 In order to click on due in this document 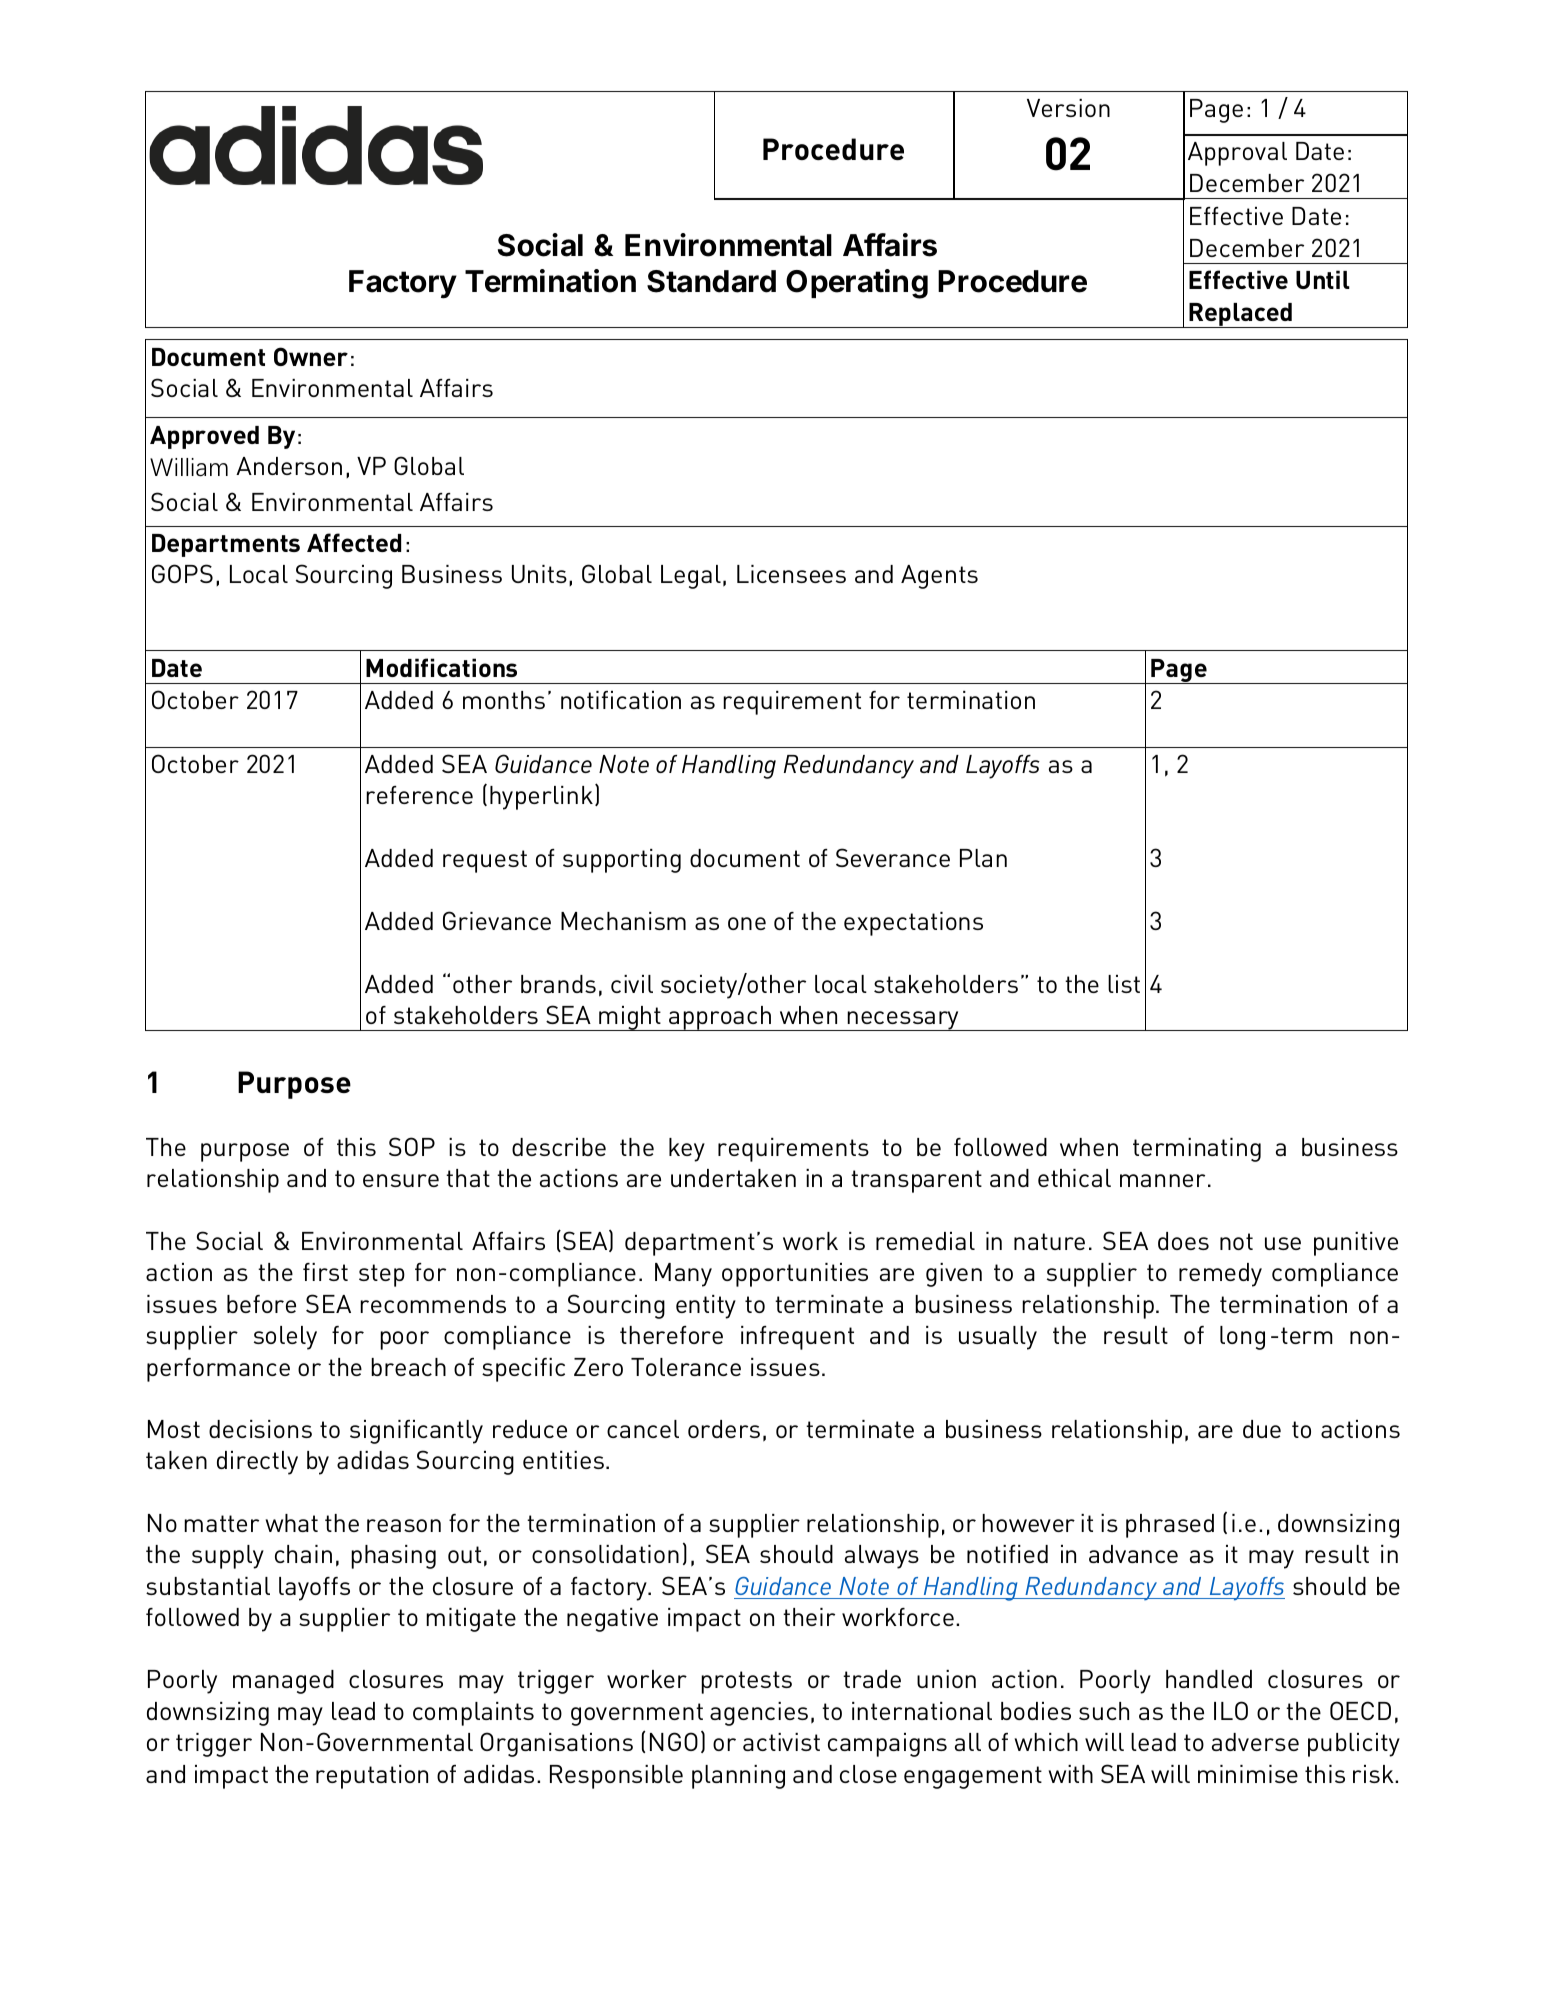, I will do `click(1262, 1429)`.
